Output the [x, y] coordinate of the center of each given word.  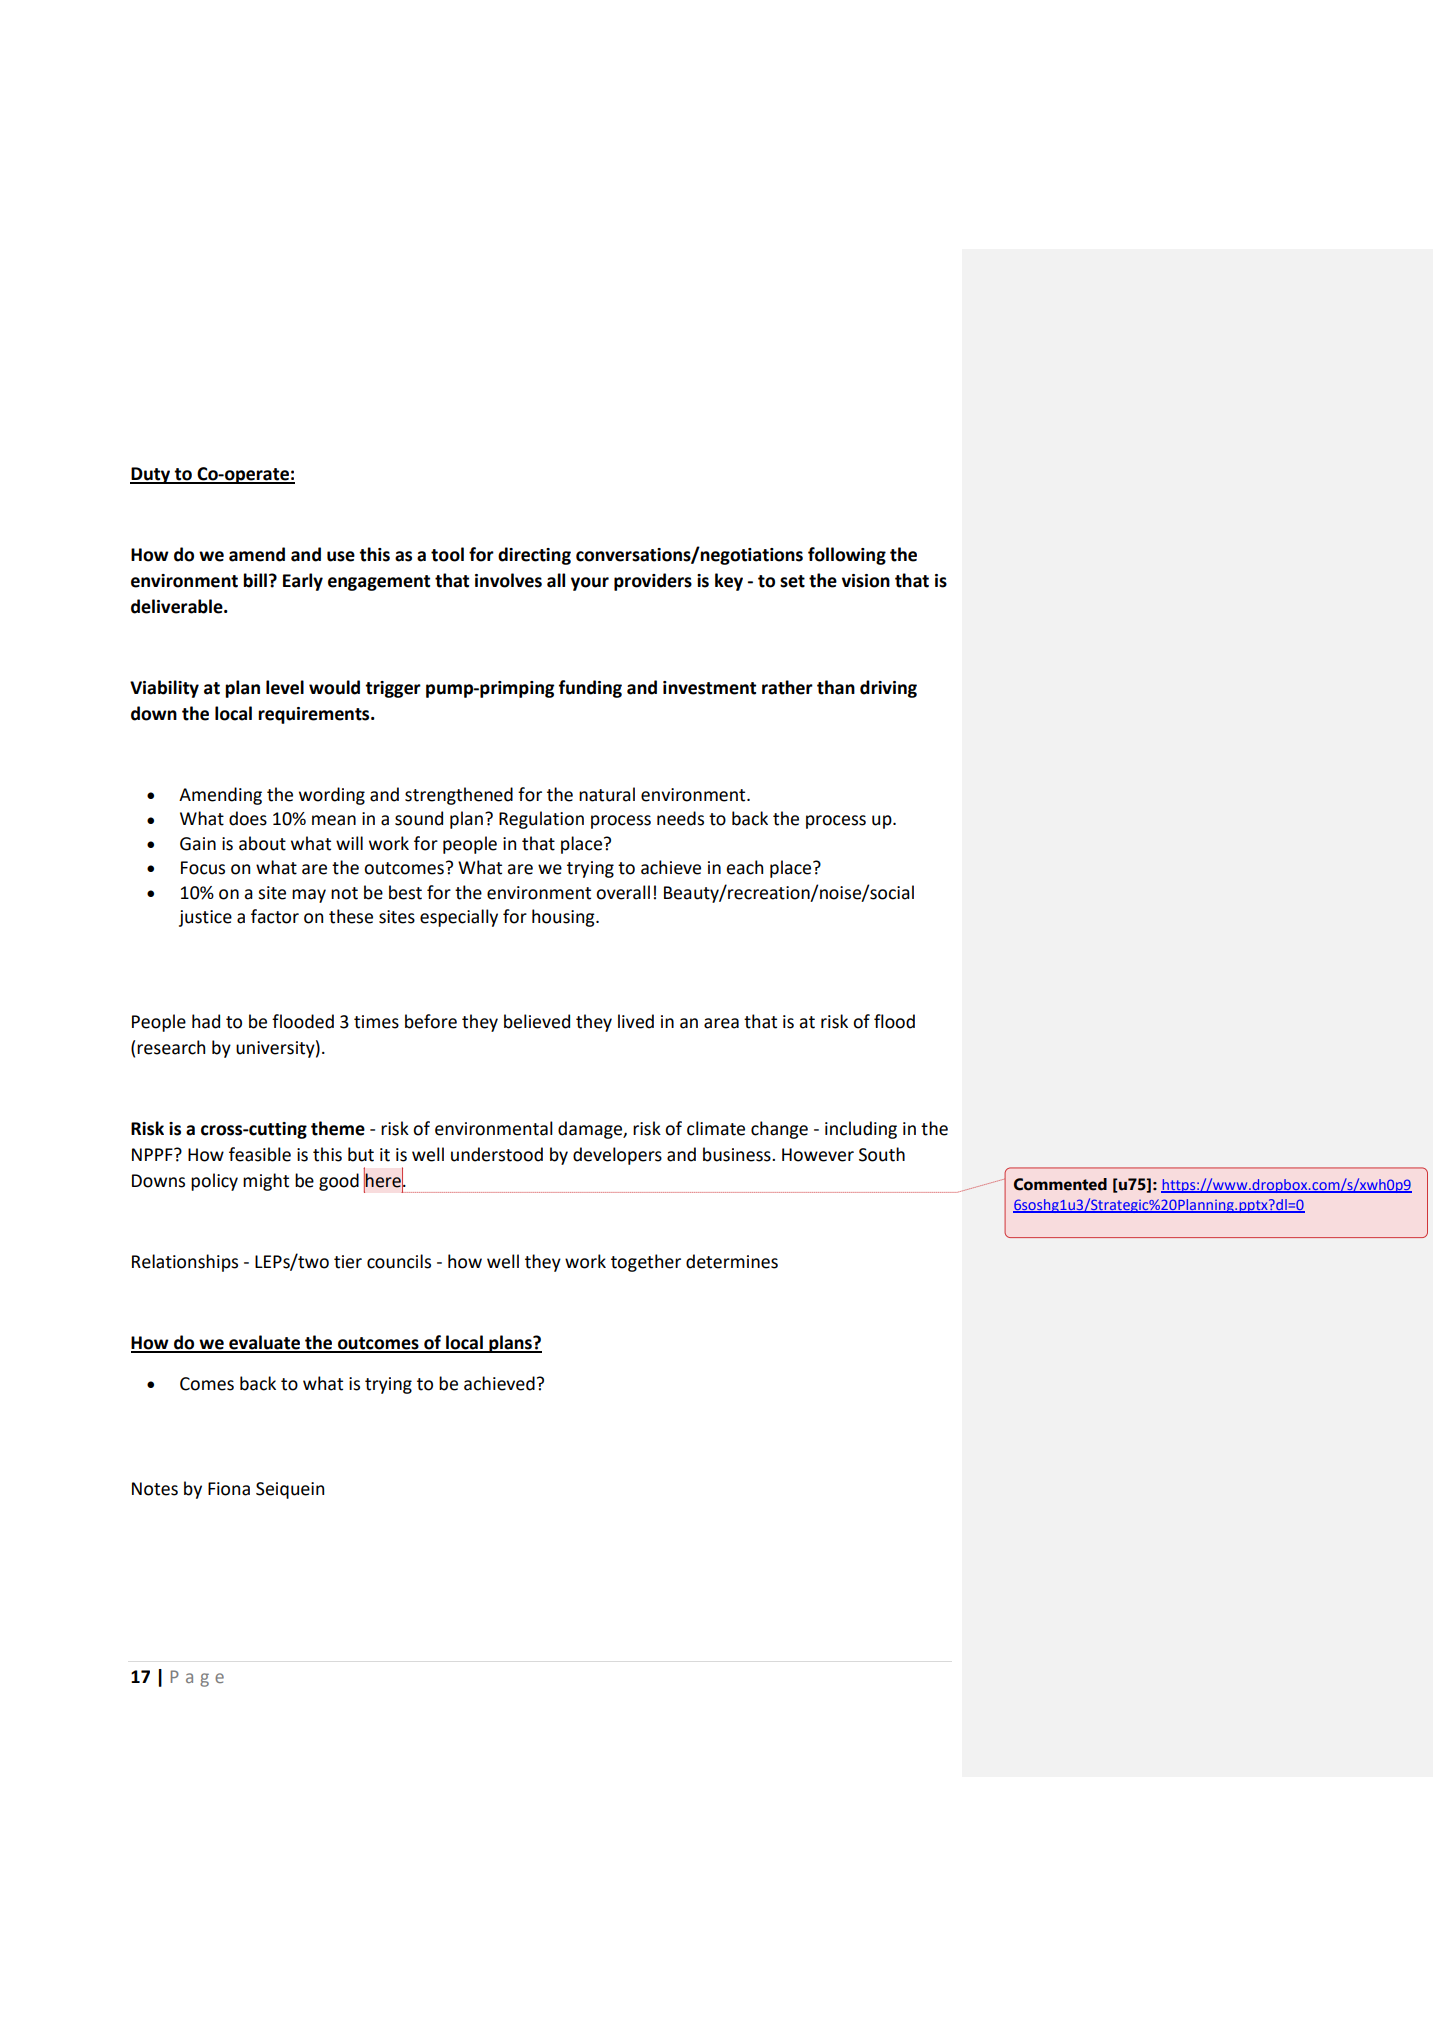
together [646, 1263]
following [847, 556]
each [744, 867]
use [341, 556]
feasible [260, 1154]
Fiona [229, 1489]
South [882, 1154]
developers [617, 1156]
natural [607, 794]
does [248, 818]
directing [534, 556]
